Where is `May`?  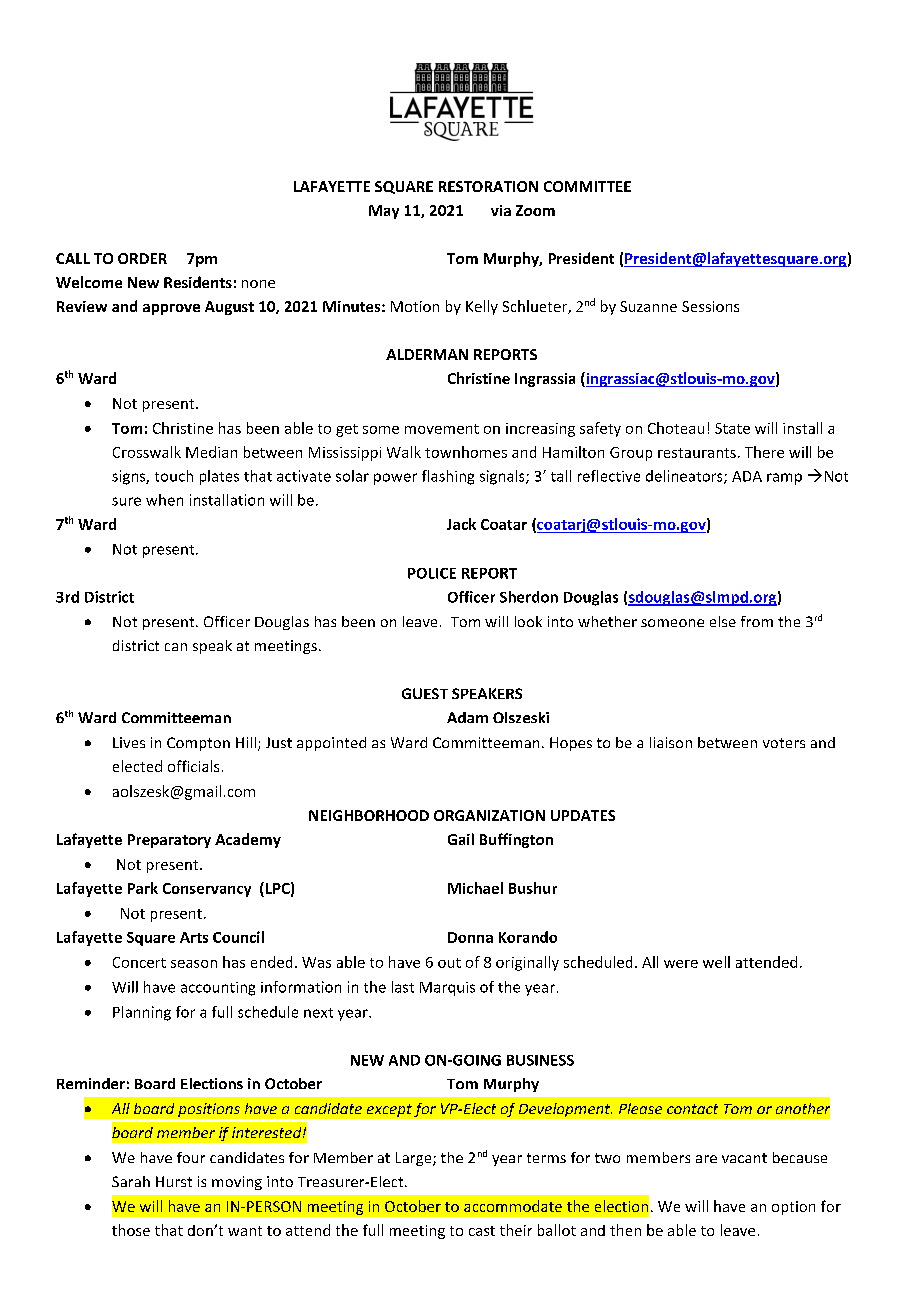 May is located at coordinates (384, 212).
